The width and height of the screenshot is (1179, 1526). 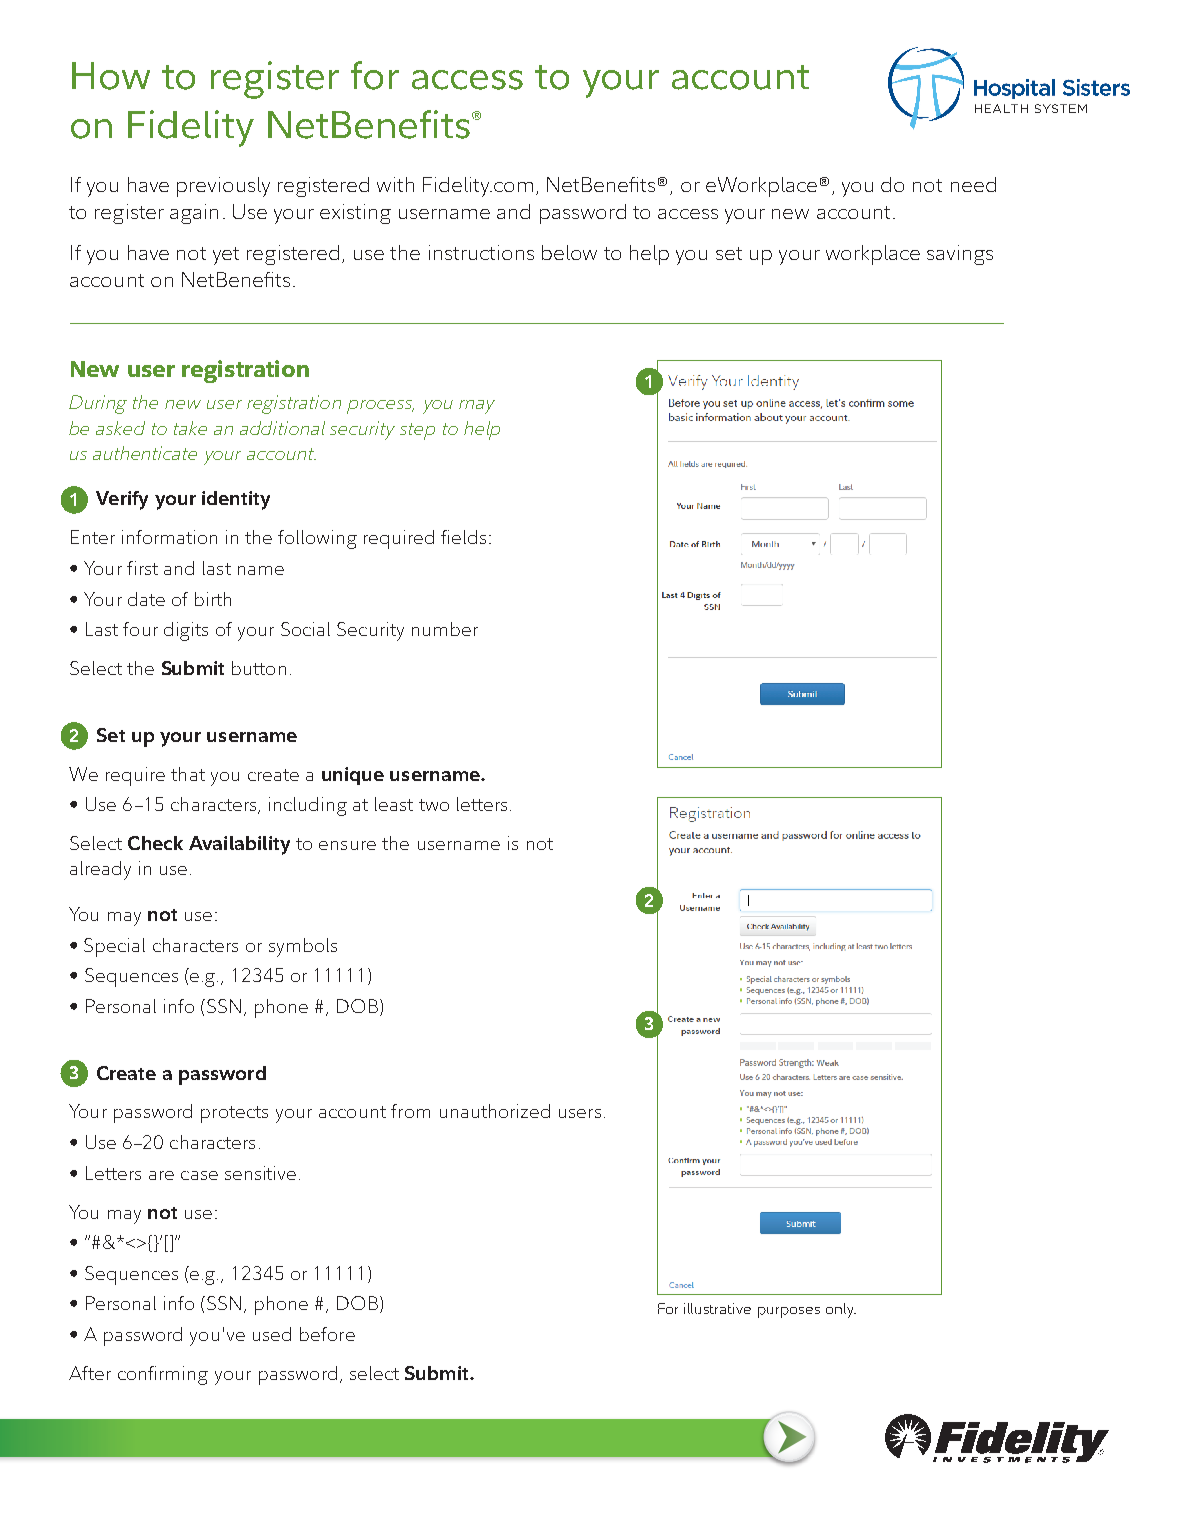 What do you see at coordinates (434, 805) in the screenshot?
I see `two` at bounding box center [434, 805].
